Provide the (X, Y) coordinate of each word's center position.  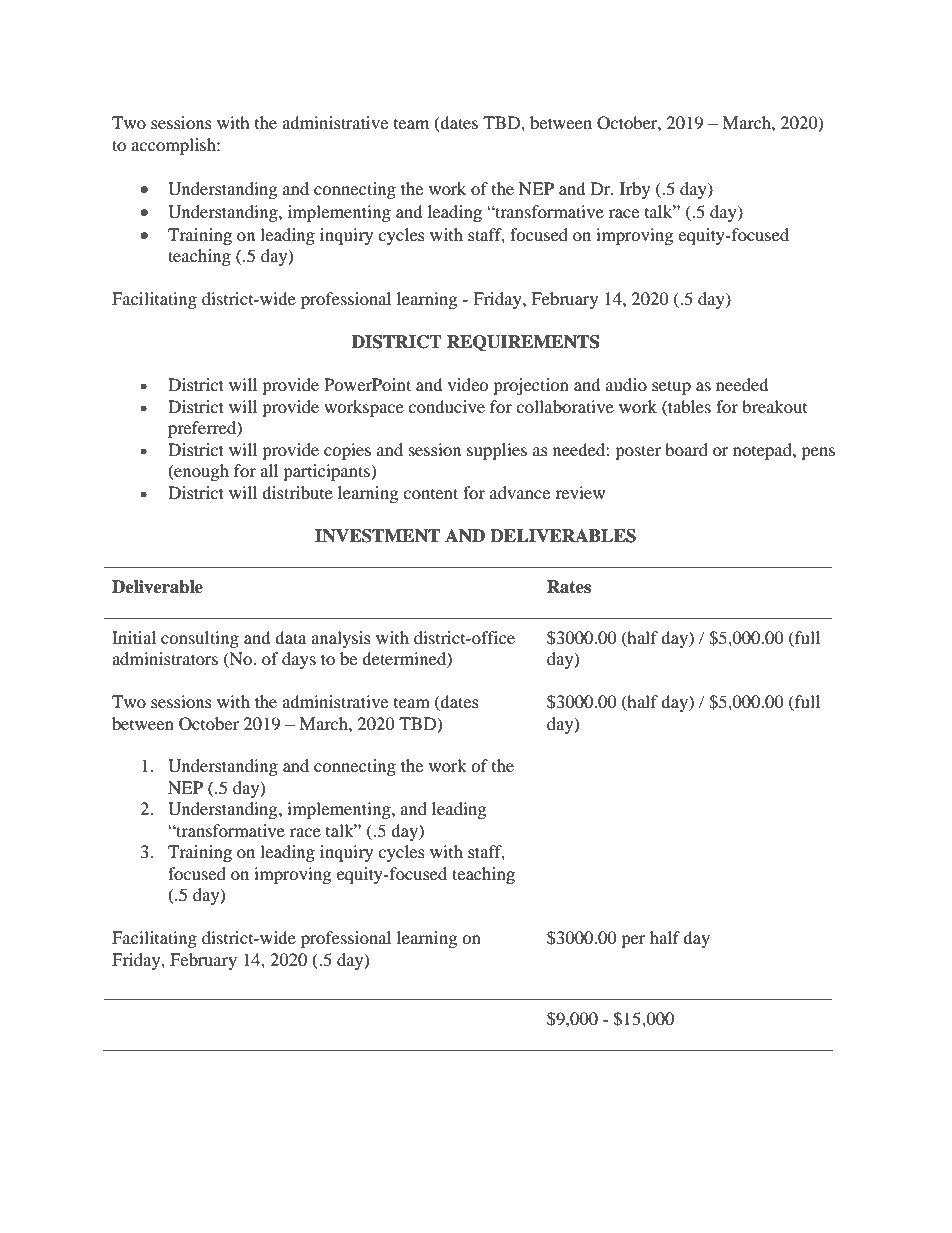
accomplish (174, 146)
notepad (763, 451)
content (430, 493)
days (299, 660)
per (633, 941)
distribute (297, 492)
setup (671, 387)
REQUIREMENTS (523, 343)
